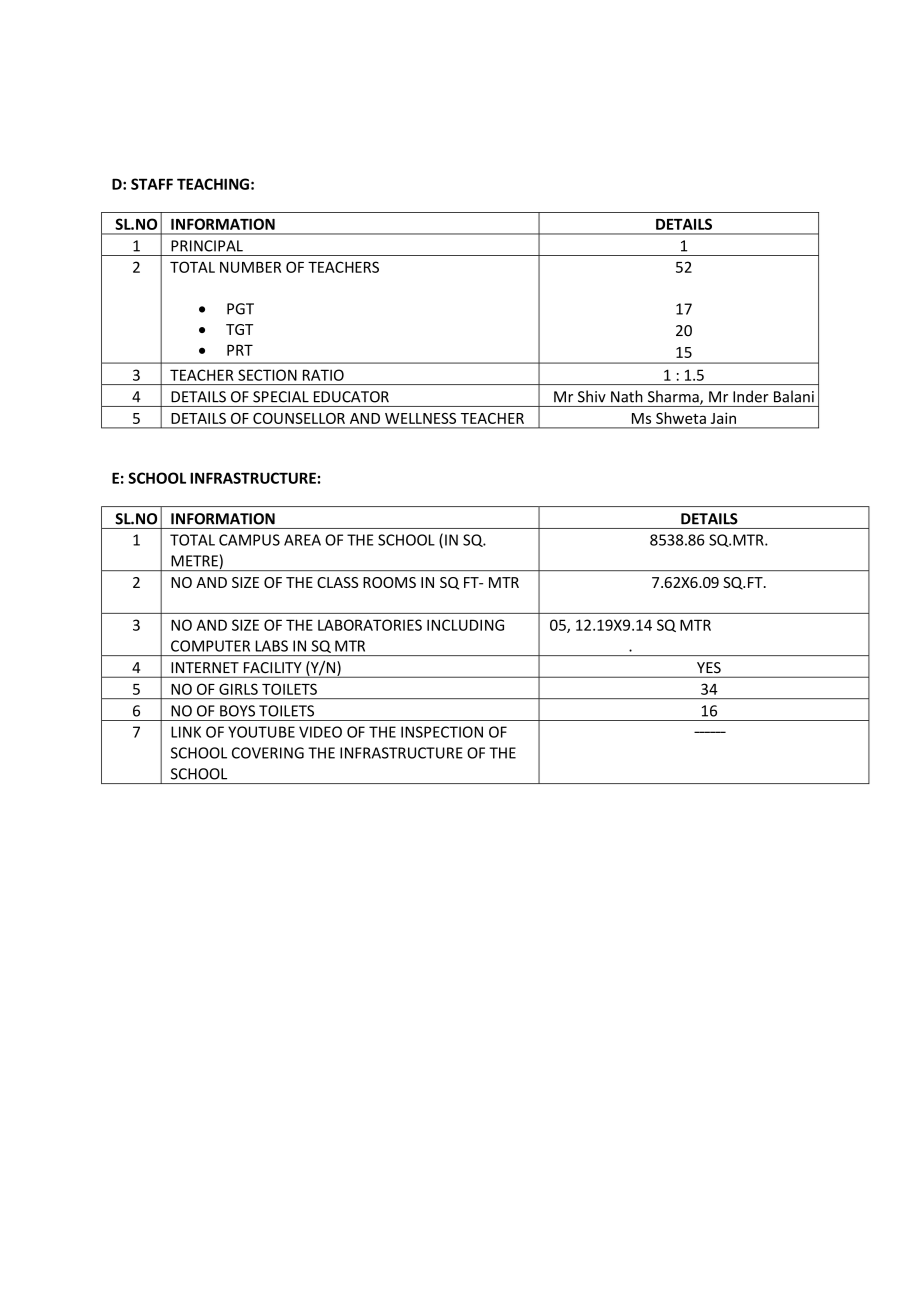 The width and height of the screenshot is (924, 1307). What do you see at coordinates (420, 418) in the screenshot?
I see `WELLNESS` at bounding box center [420, 418].
